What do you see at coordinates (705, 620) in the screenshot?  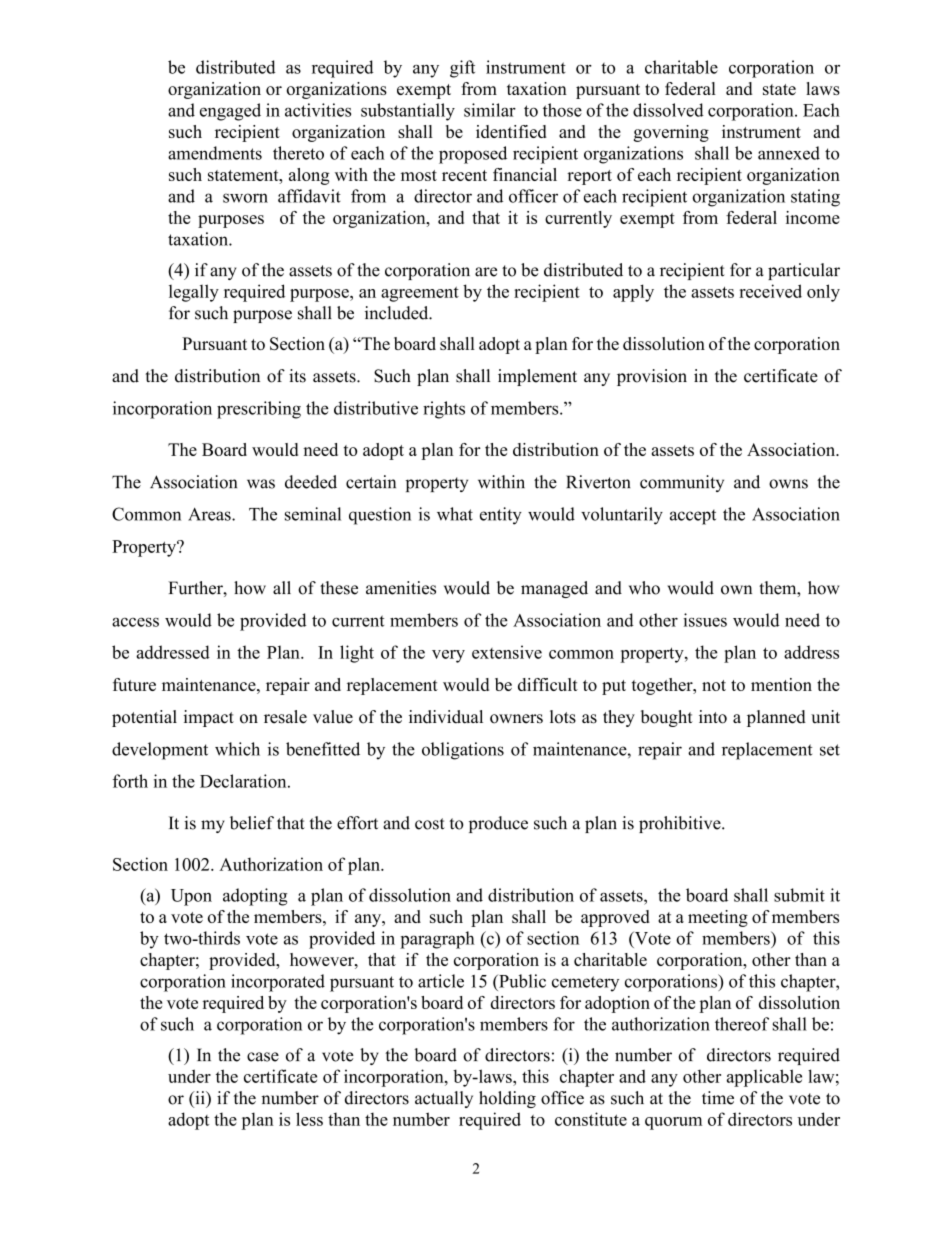 I see `issues` at bounding box center [705, 620].
